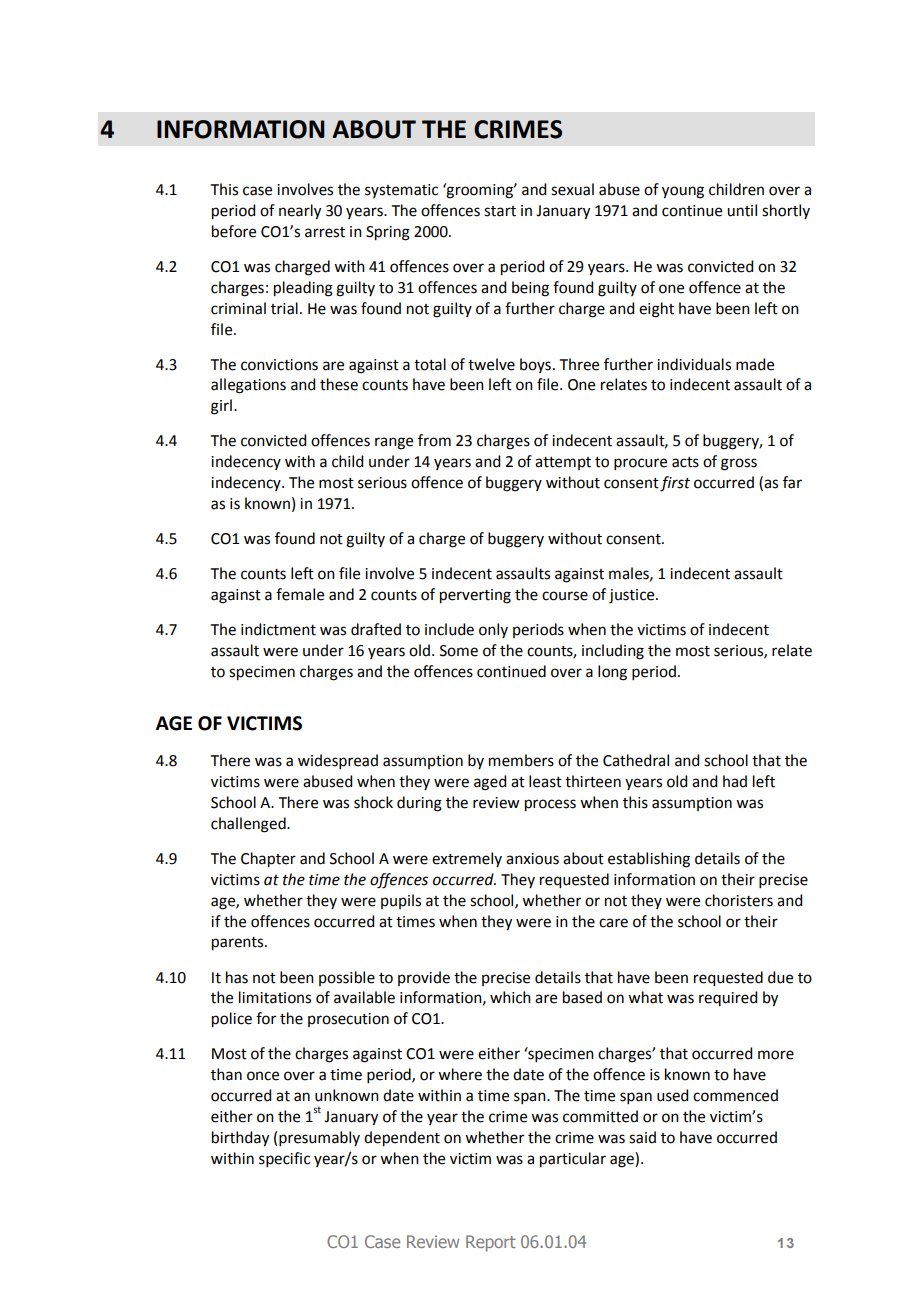 The height and width of the document is (1308, 924). What do you see at coordinates (742, 210) in the document?
I see `until` at bounding box center [742, 210].
